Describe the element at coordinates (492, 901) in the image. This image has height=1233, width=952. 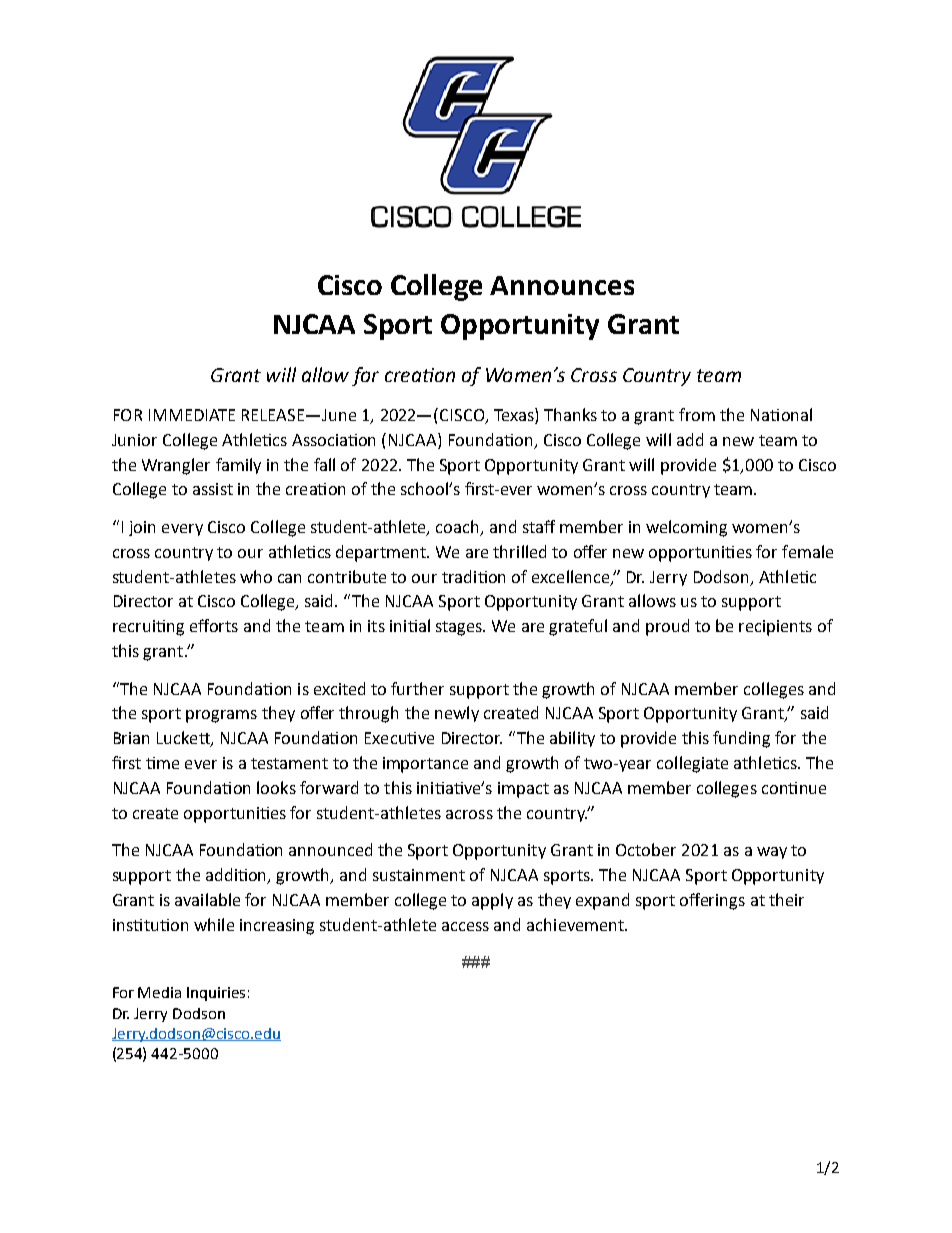
I see `apply` at that location.
